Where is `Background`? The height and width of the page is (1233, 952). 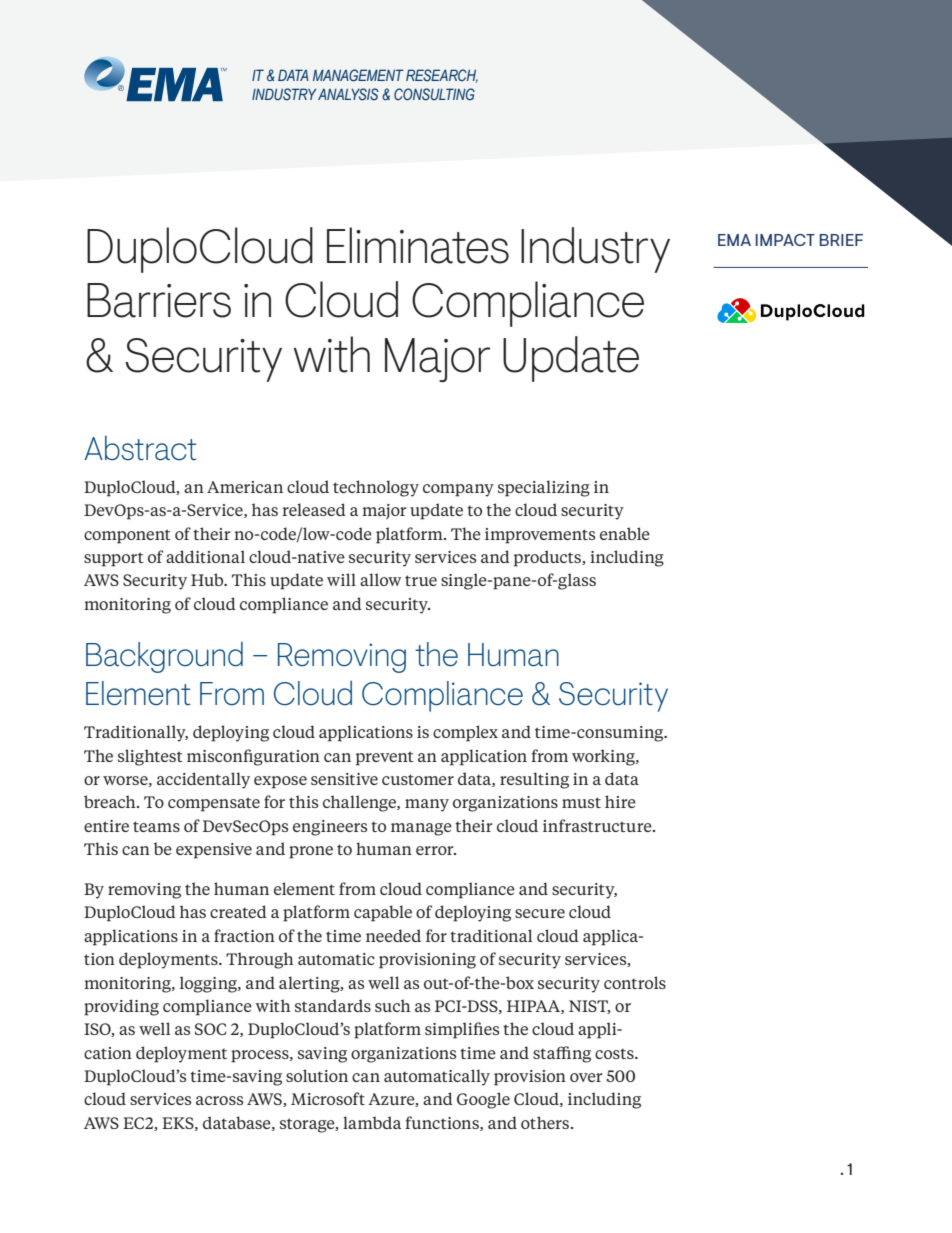 Background is located at coordinates (164, 657).
